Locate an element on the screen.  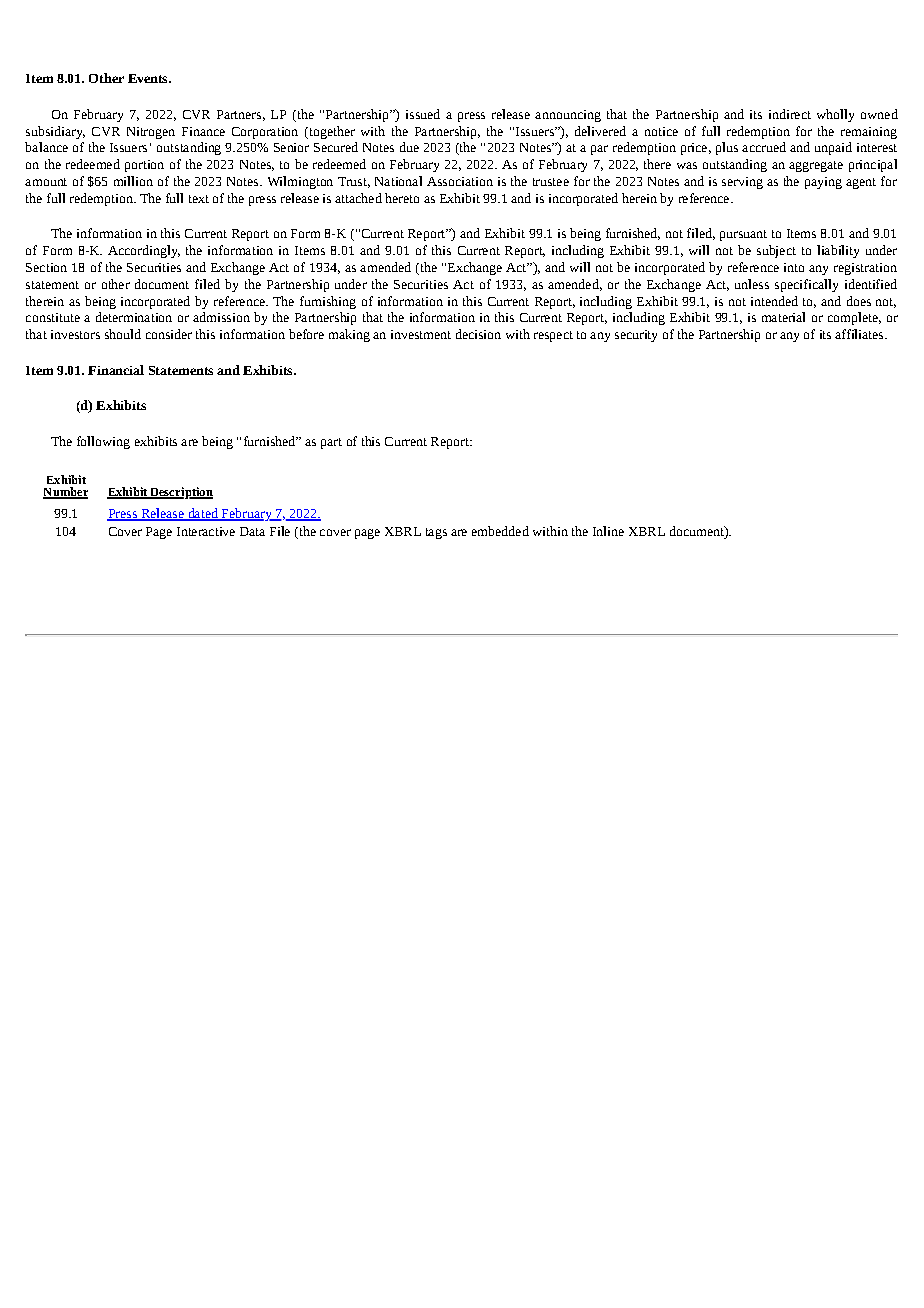
Financial is located at coordinates (116, 370).
